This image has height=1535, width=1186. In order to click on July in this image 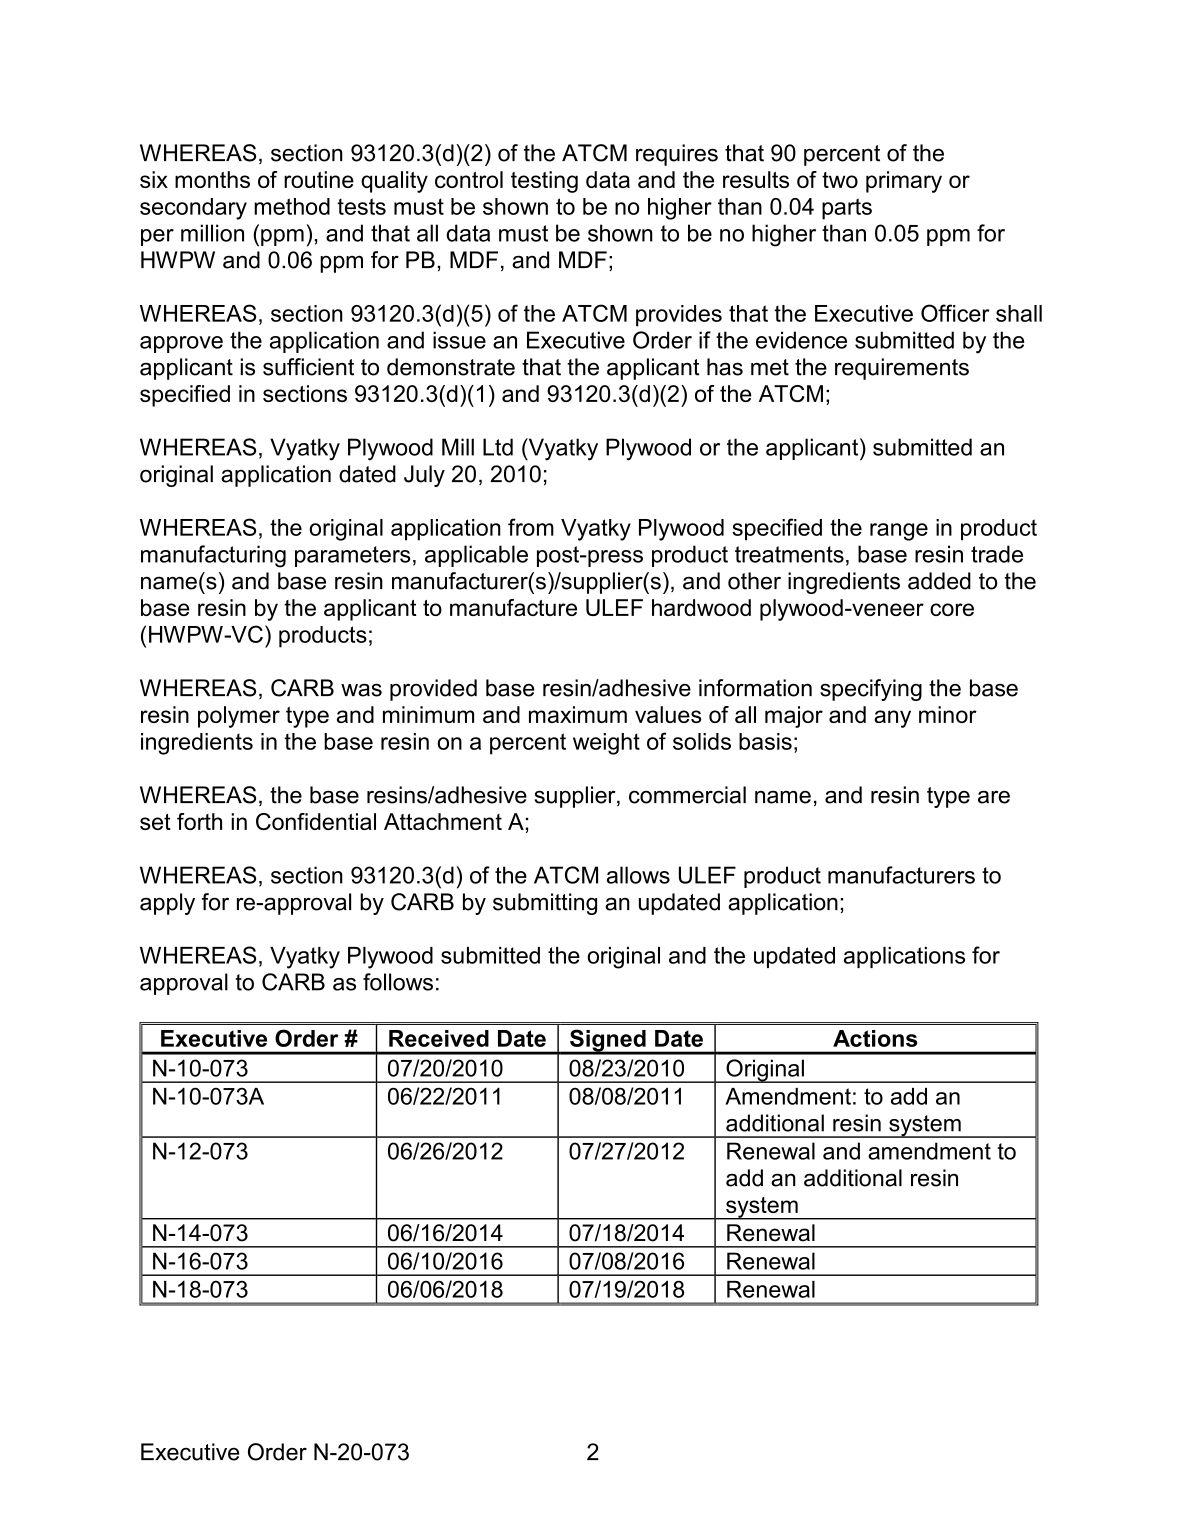, I will do `click(424, 476)`.
